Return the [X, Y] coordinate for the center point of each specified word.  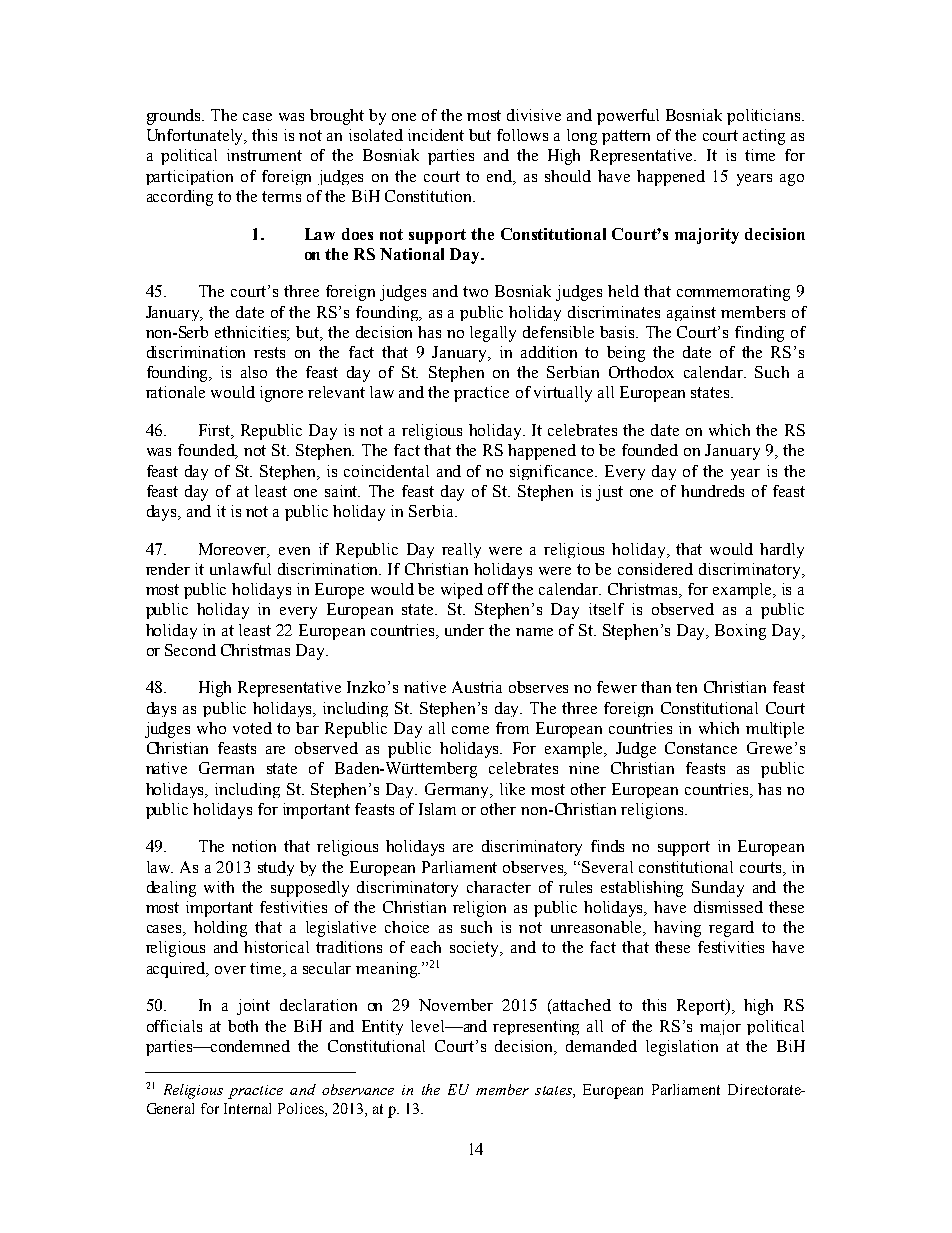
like [512, 789]
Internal [247, 1108]
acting [764, 137]
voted [252, 728]
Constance [701, 748]
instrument [264, 155]
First [216, 431]
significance [553, 472]
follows [522, 135]
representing [536, 1027]
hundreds [712, 491]
